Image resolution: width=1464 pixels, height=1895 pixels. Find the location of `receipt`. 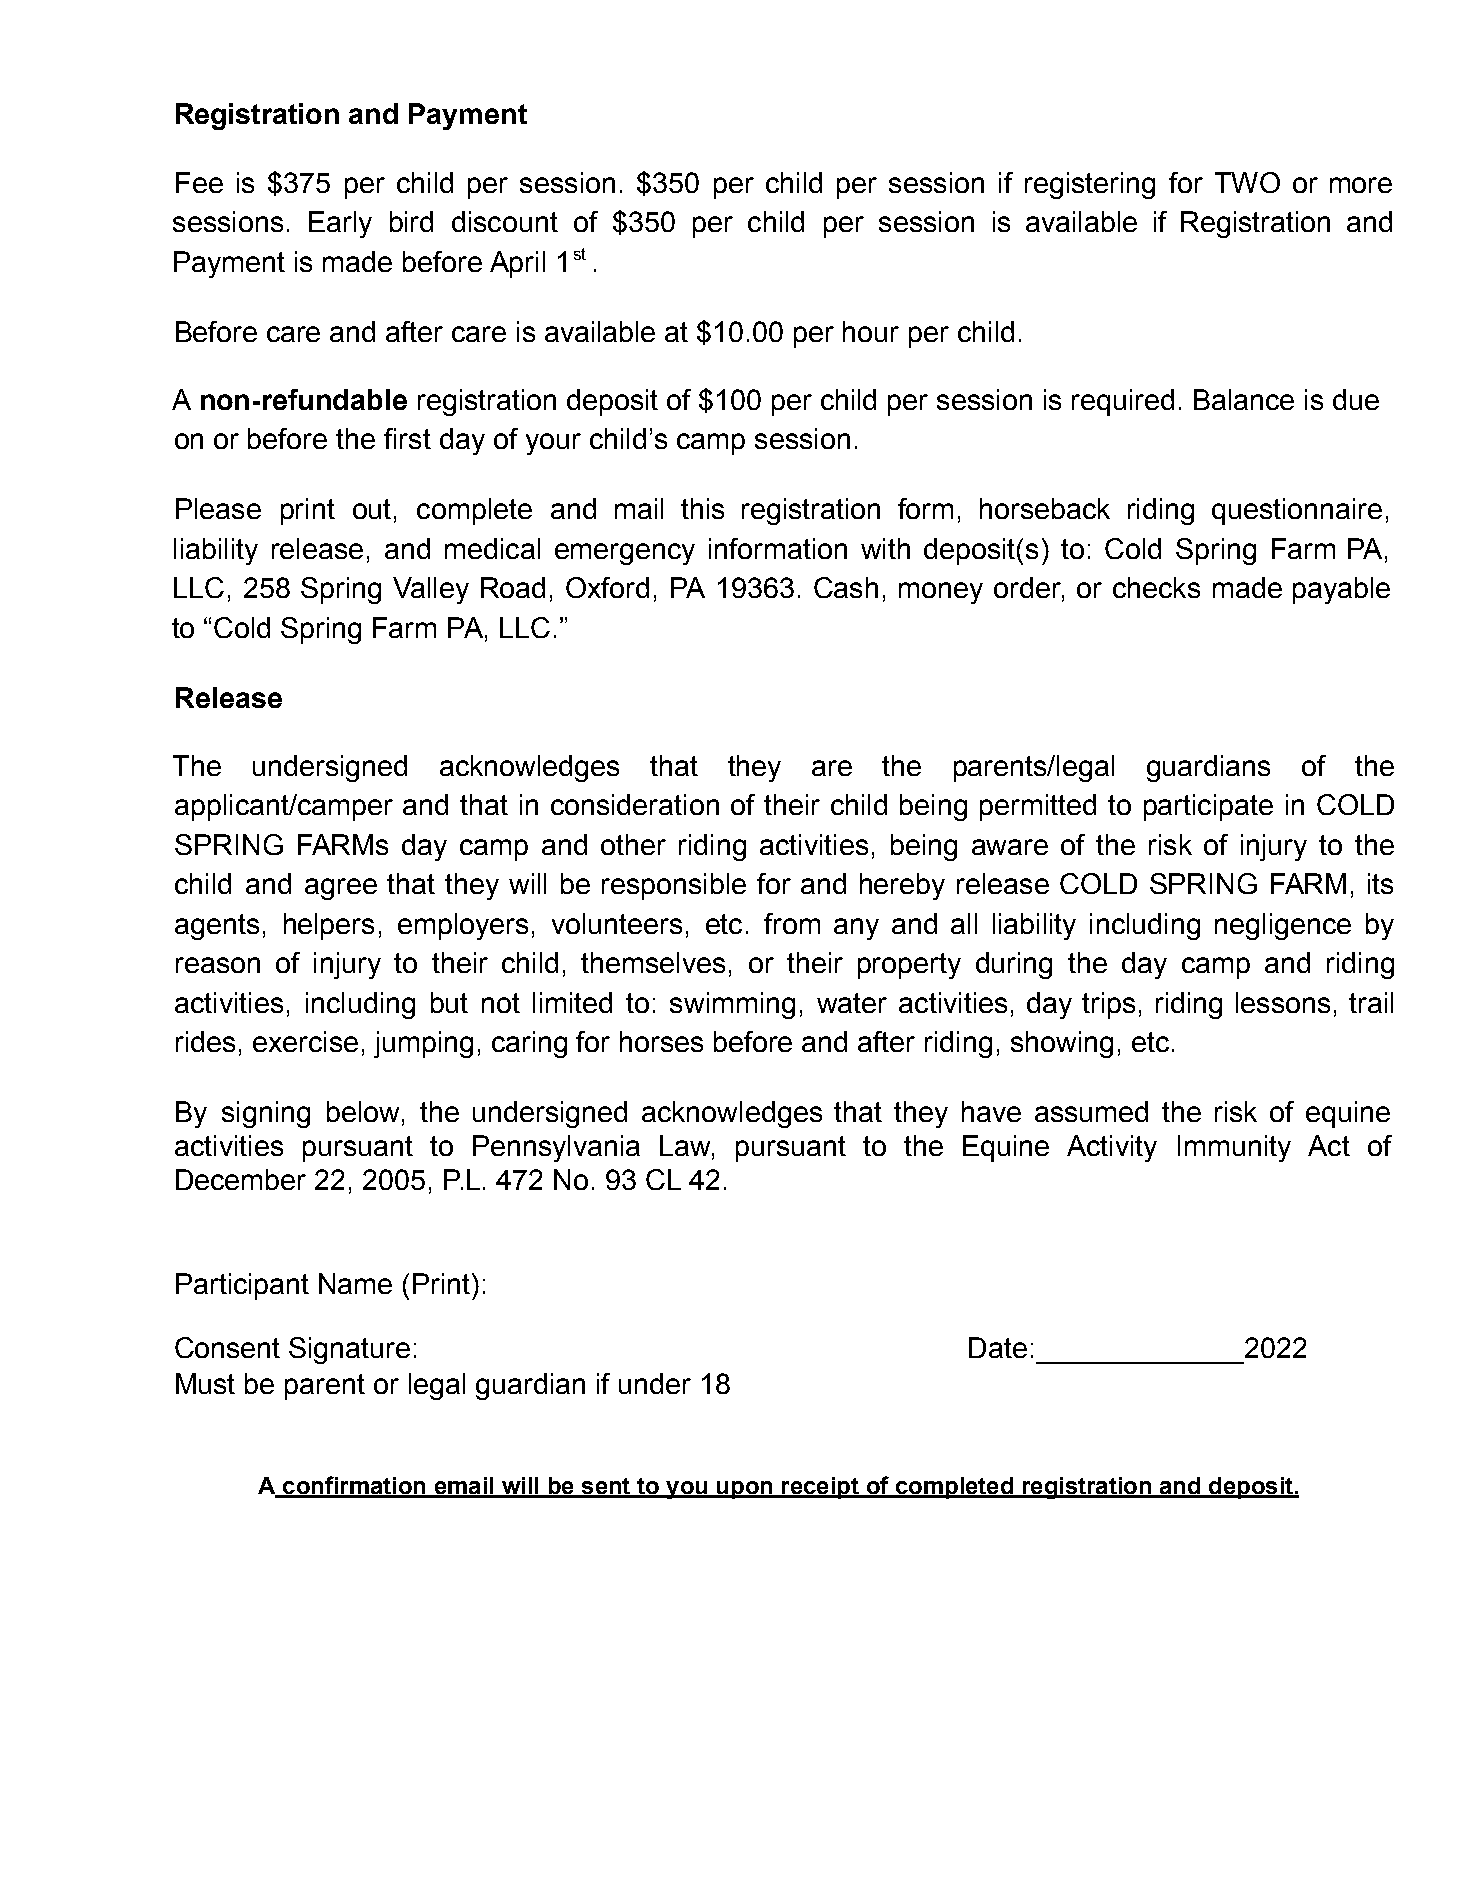

receipt is located at coordinates (820, 1488).
